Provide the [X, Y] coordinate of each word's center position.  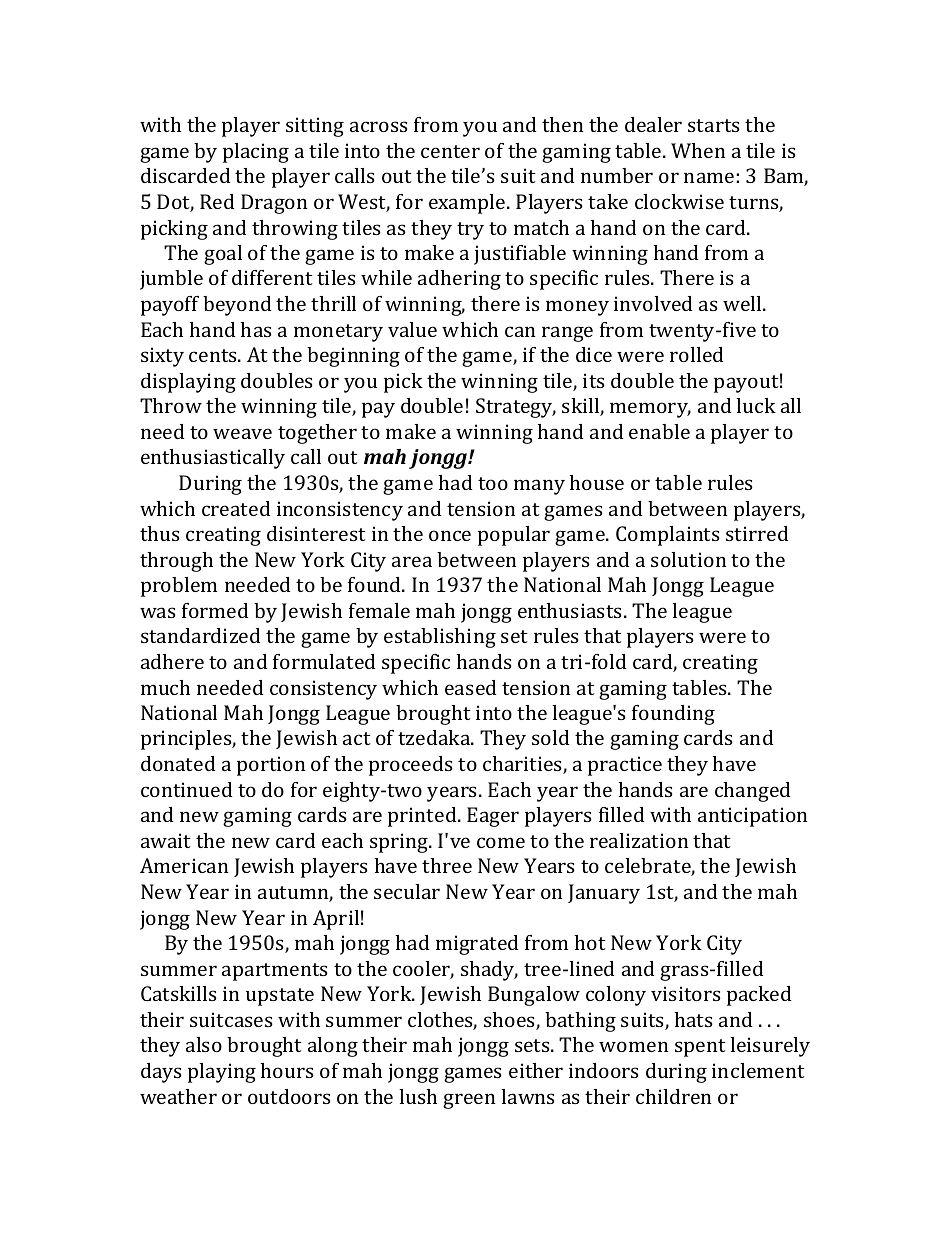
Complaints [668, 536]
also [204, 1044]
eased [470, 687]
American [184, 865]
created [236, 508]
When [698, 150]
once [450, 535]
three [447, 865]
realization [639, 840]
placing [256, 153]
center [450, 151]
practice [625, 766]
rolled [696, 354]
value [412, 329]
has [256, 329]
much [165, 687]
